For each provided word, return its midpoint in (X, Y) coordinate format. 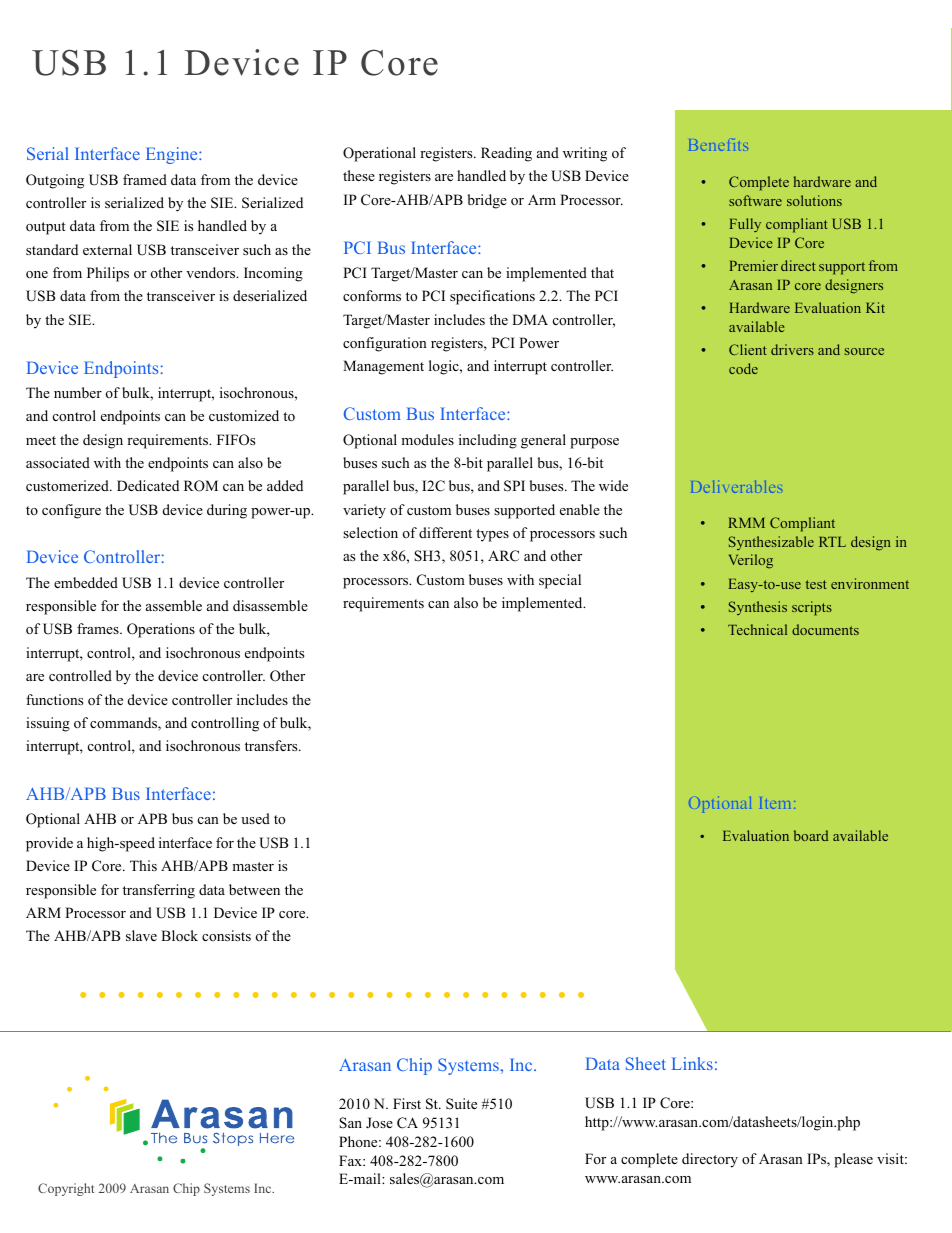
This (143, 865)
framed (145, 179)
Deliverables (736, 487)
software (755, 200)
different (445, 532)
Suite (461, 1104)
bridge (487, 201)
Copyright (66, 1189)
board (811, 835)
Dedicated (148, 485)
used (255, 818)
